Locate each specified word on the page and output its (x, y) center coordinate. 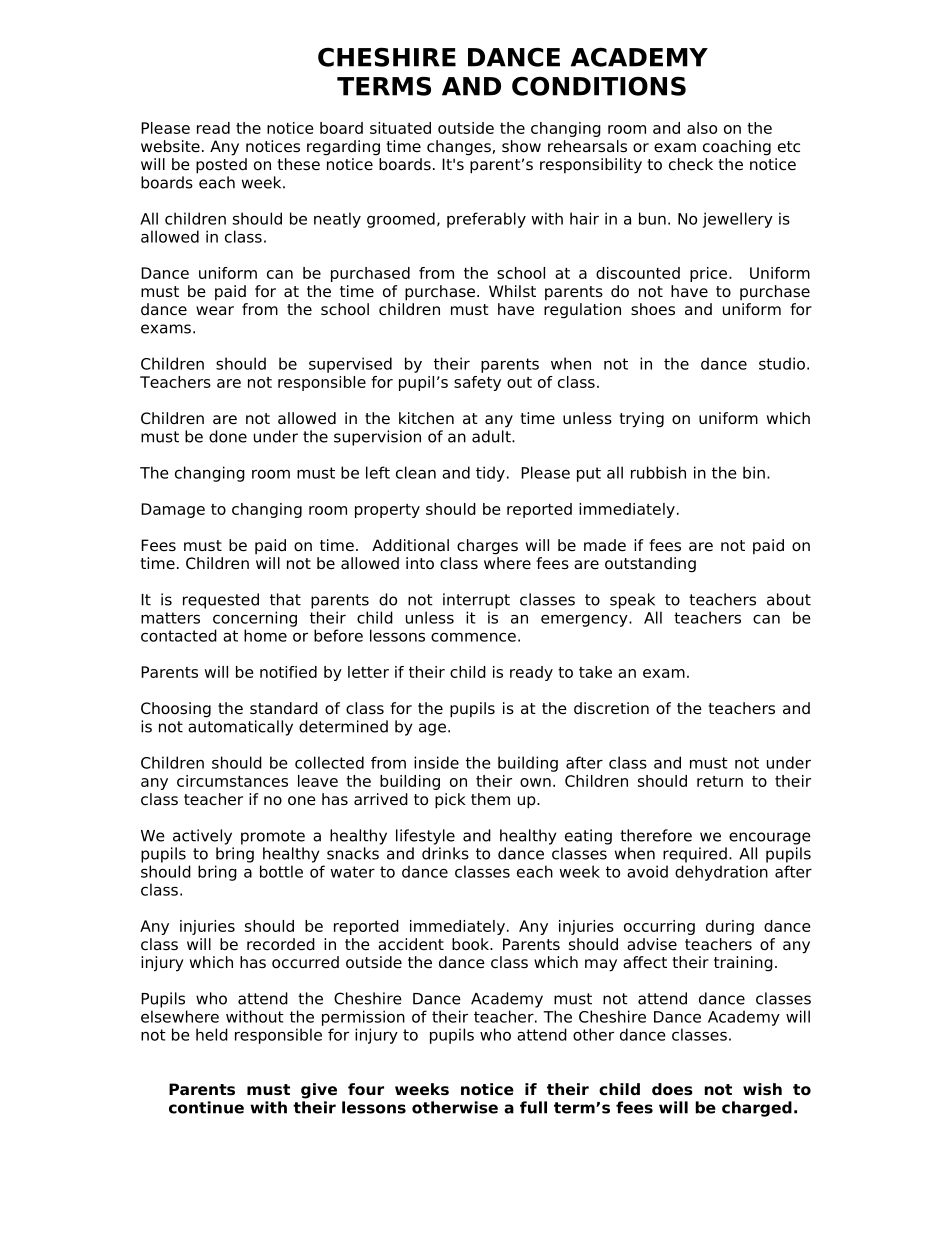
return (720, 781)
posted (221, 166)
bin (754, 472)
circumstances (232, 781)
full (533, 1107)
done (228, 436)
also (702, 128)
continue (206, 1107)
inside (436, 762)
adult (492, 436)
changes (459, 148)
